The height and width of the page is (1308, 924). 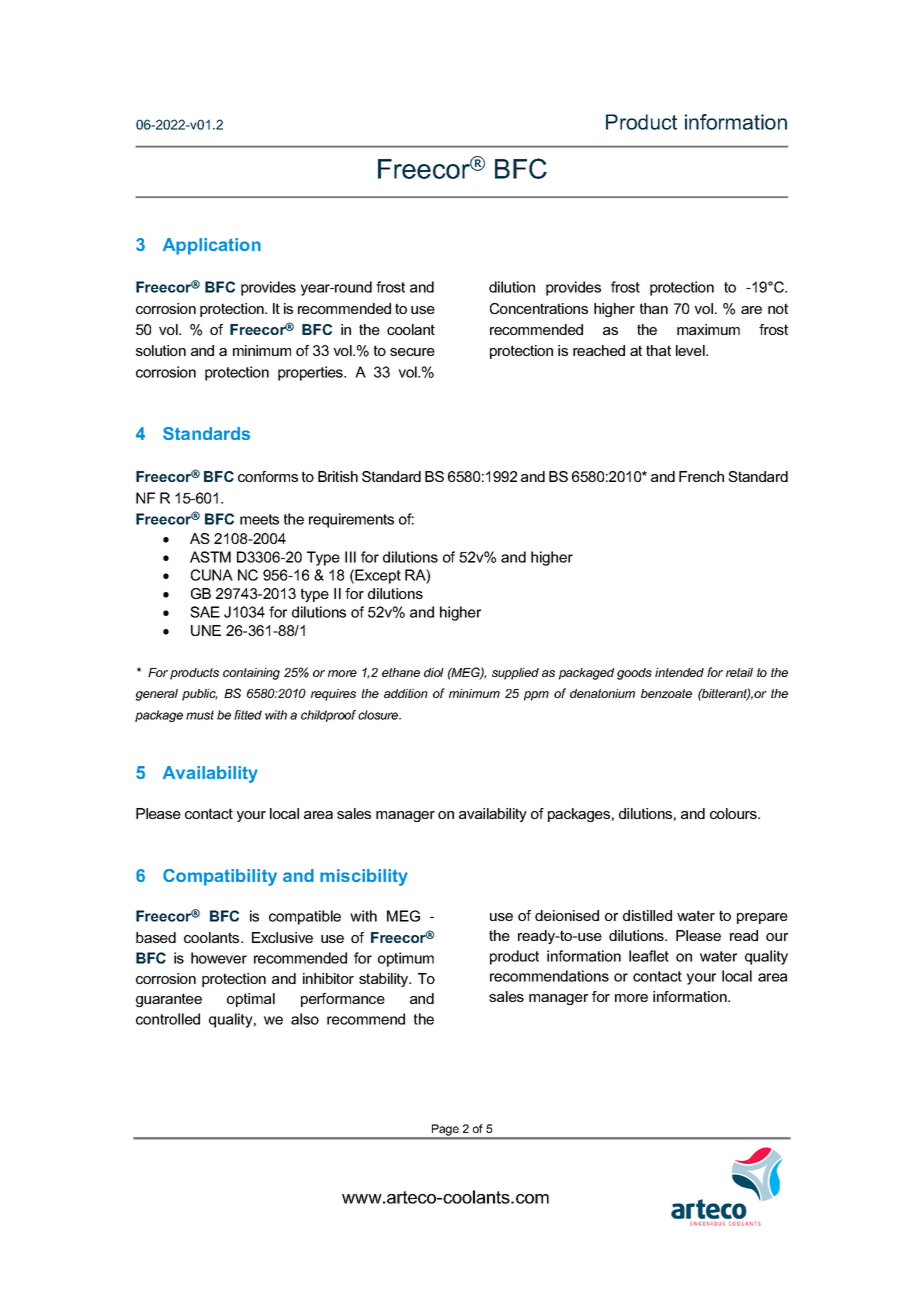 What do you see at coordinates (350, 557) in the page?
I see `III` at bounding box center [350, 557].
